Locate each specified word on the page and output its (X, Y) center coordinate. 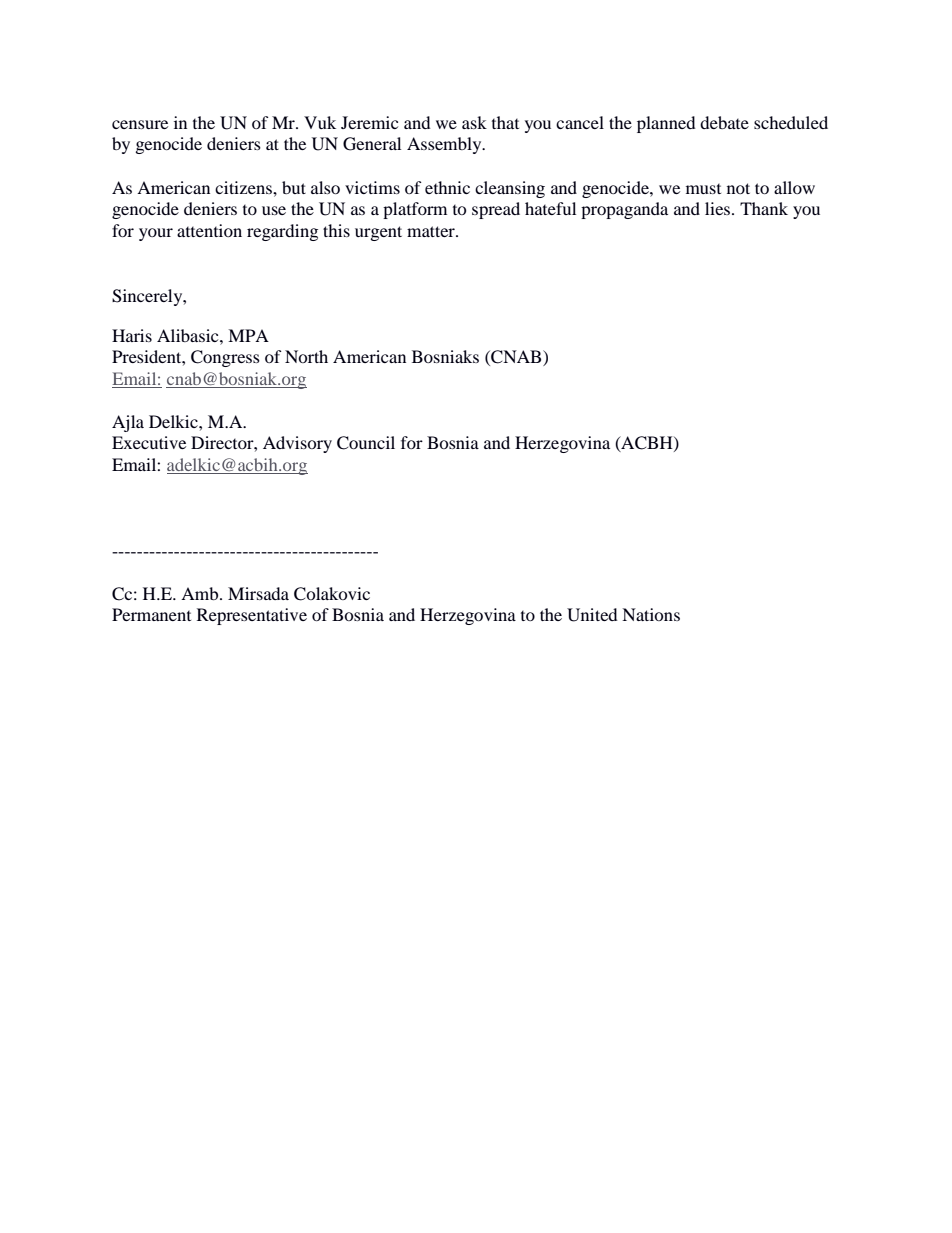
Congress (225, 358)
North (306, 356)
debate (724, 122)
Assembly (445, 145)
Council (366, 443)
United (592, 615)
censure (140, 124)
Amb (201, 593)
